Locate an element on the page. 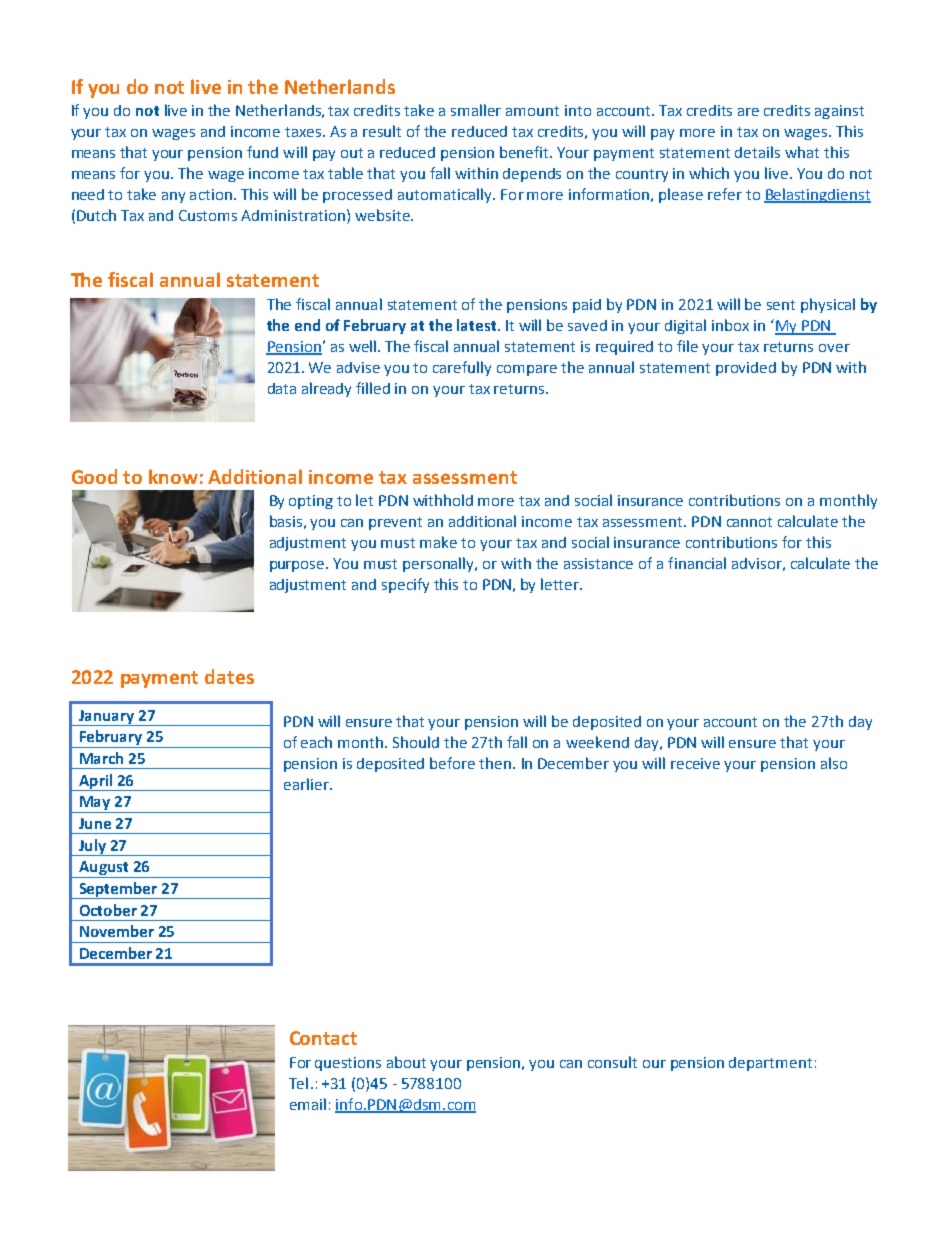 This page has width=952, height=1233. Tel is located at coordinates (298, 1083).
